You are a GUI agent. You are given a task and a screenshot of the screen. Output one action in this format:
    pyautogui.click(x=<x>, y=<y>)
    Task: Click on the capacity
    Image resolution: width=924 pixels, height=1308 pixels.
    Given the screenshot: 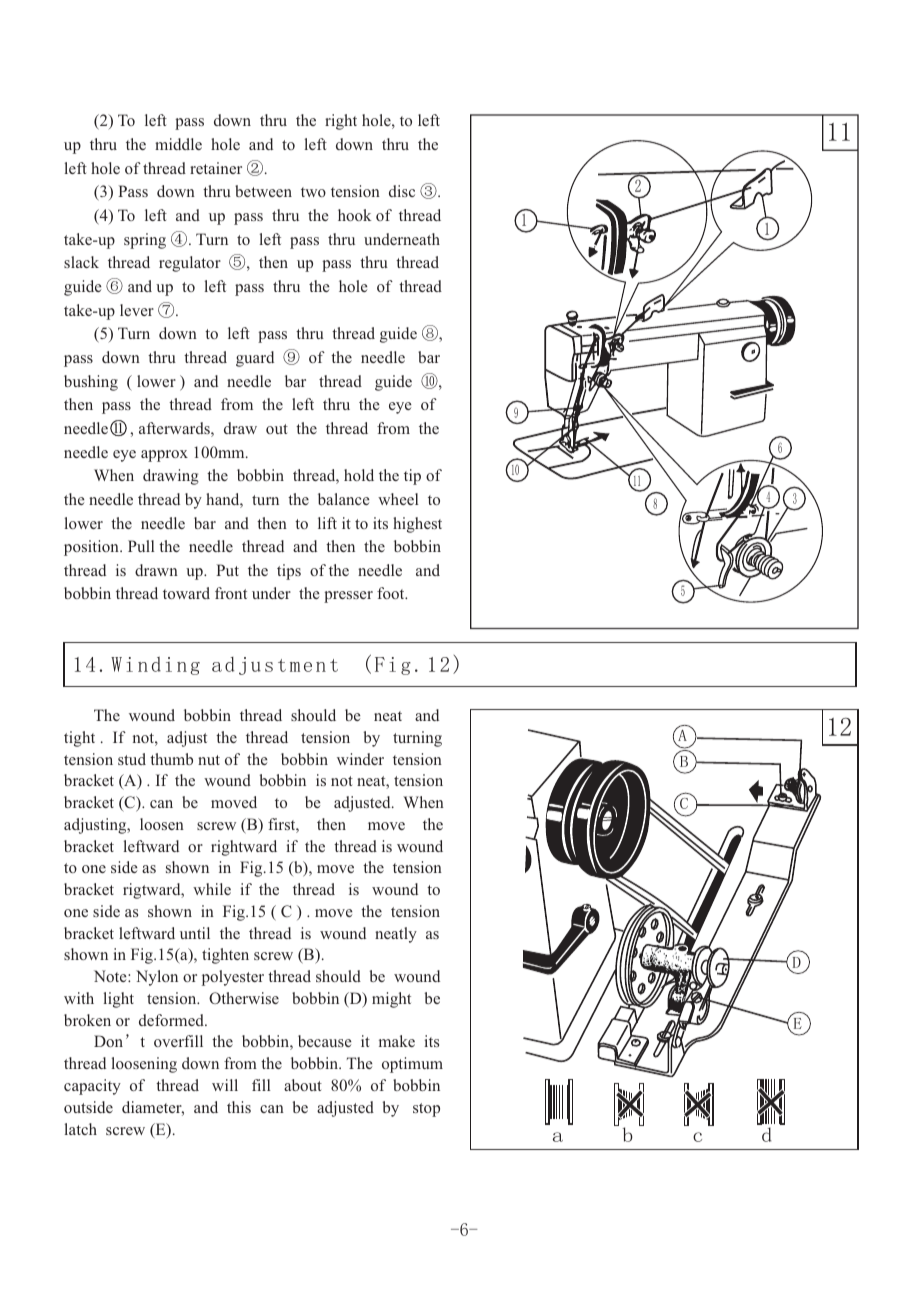 What is the action you would take?
    pyautogui.click(x=92, y=1087)
